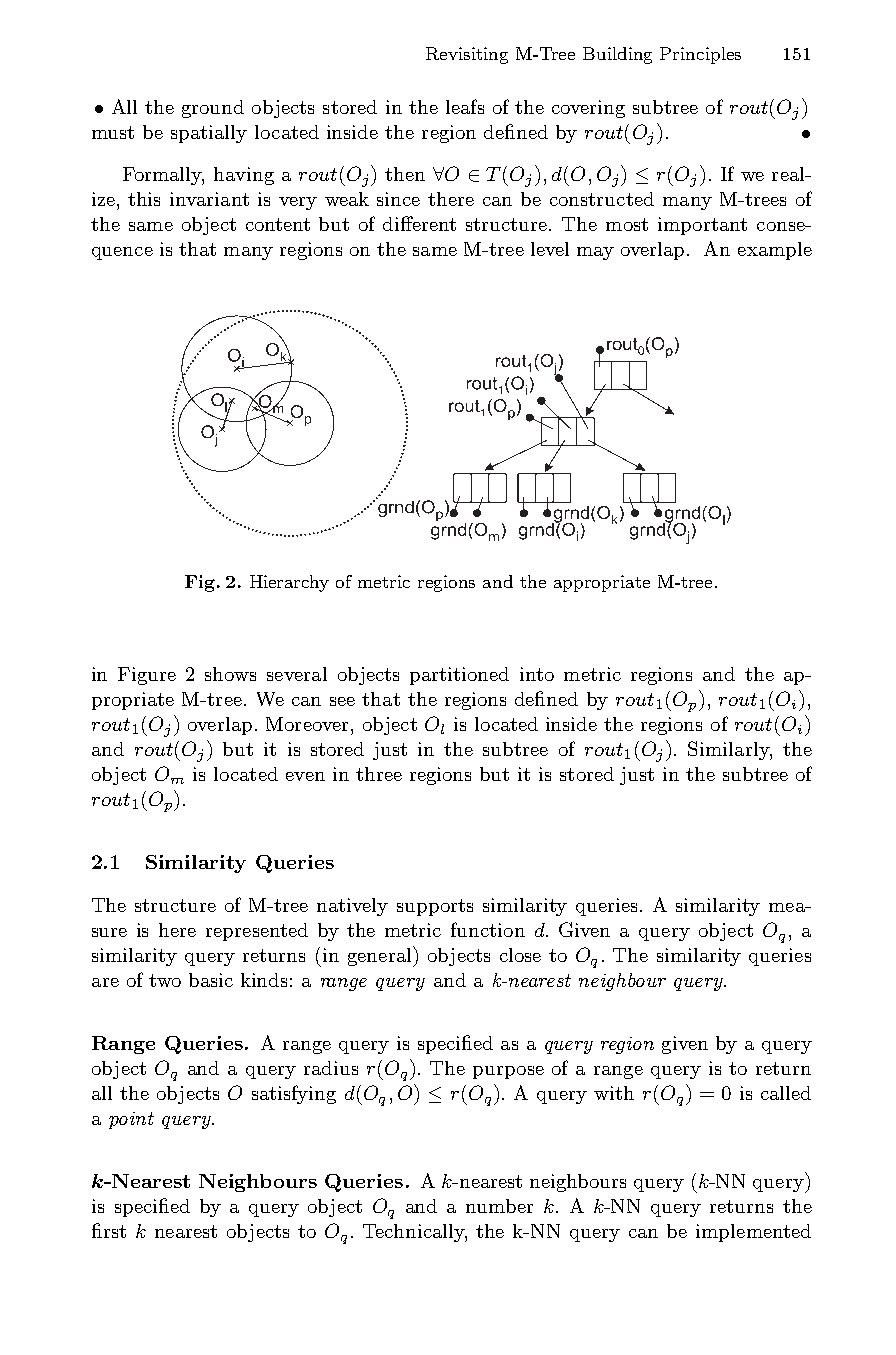  What do you see at coordinates (465, 106) in the screenshot?
I see `leafs` at bounding box center [465, 106].
